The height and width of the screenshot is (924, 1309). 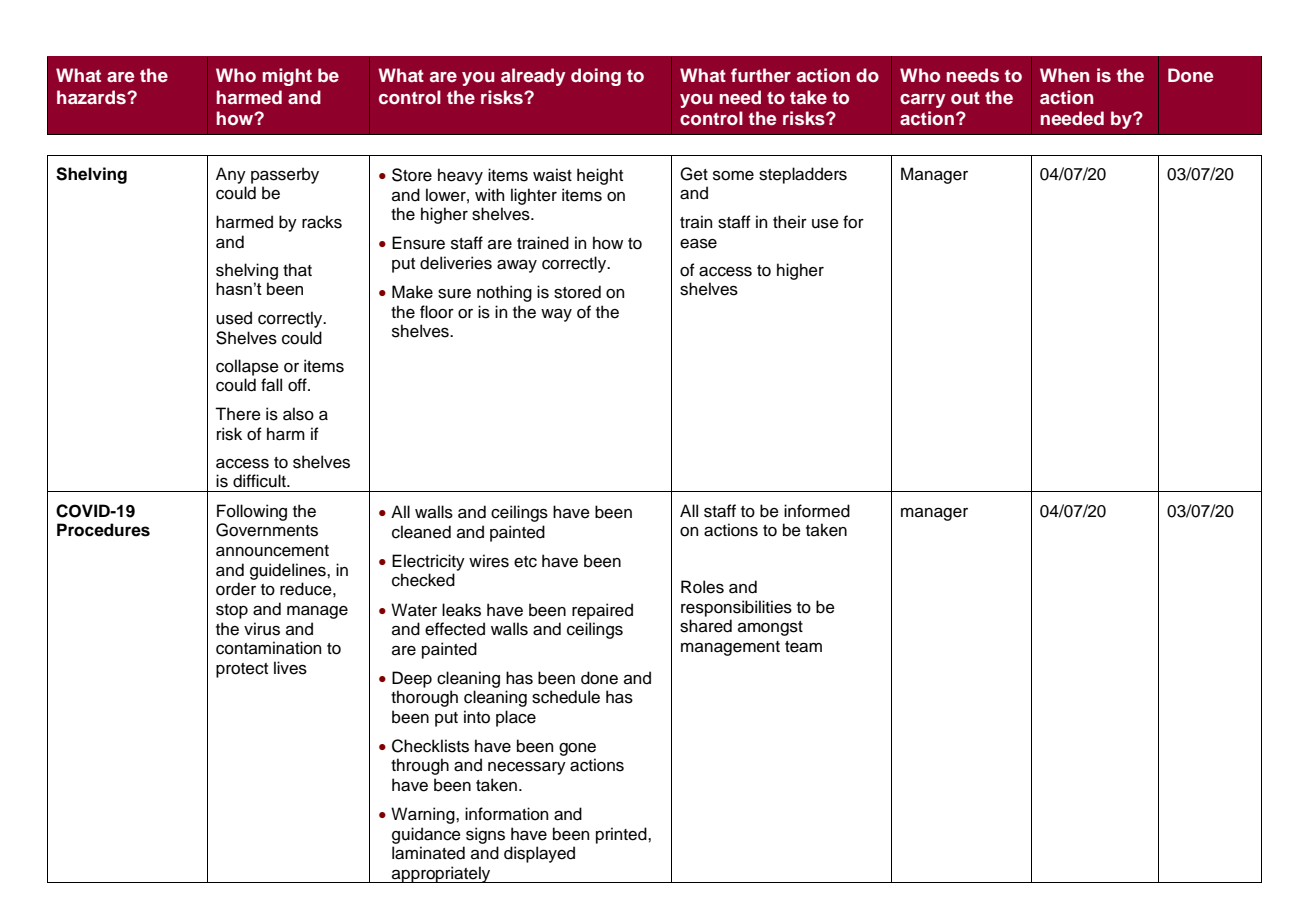 I want to click on out, so click(x=965, y=98).
